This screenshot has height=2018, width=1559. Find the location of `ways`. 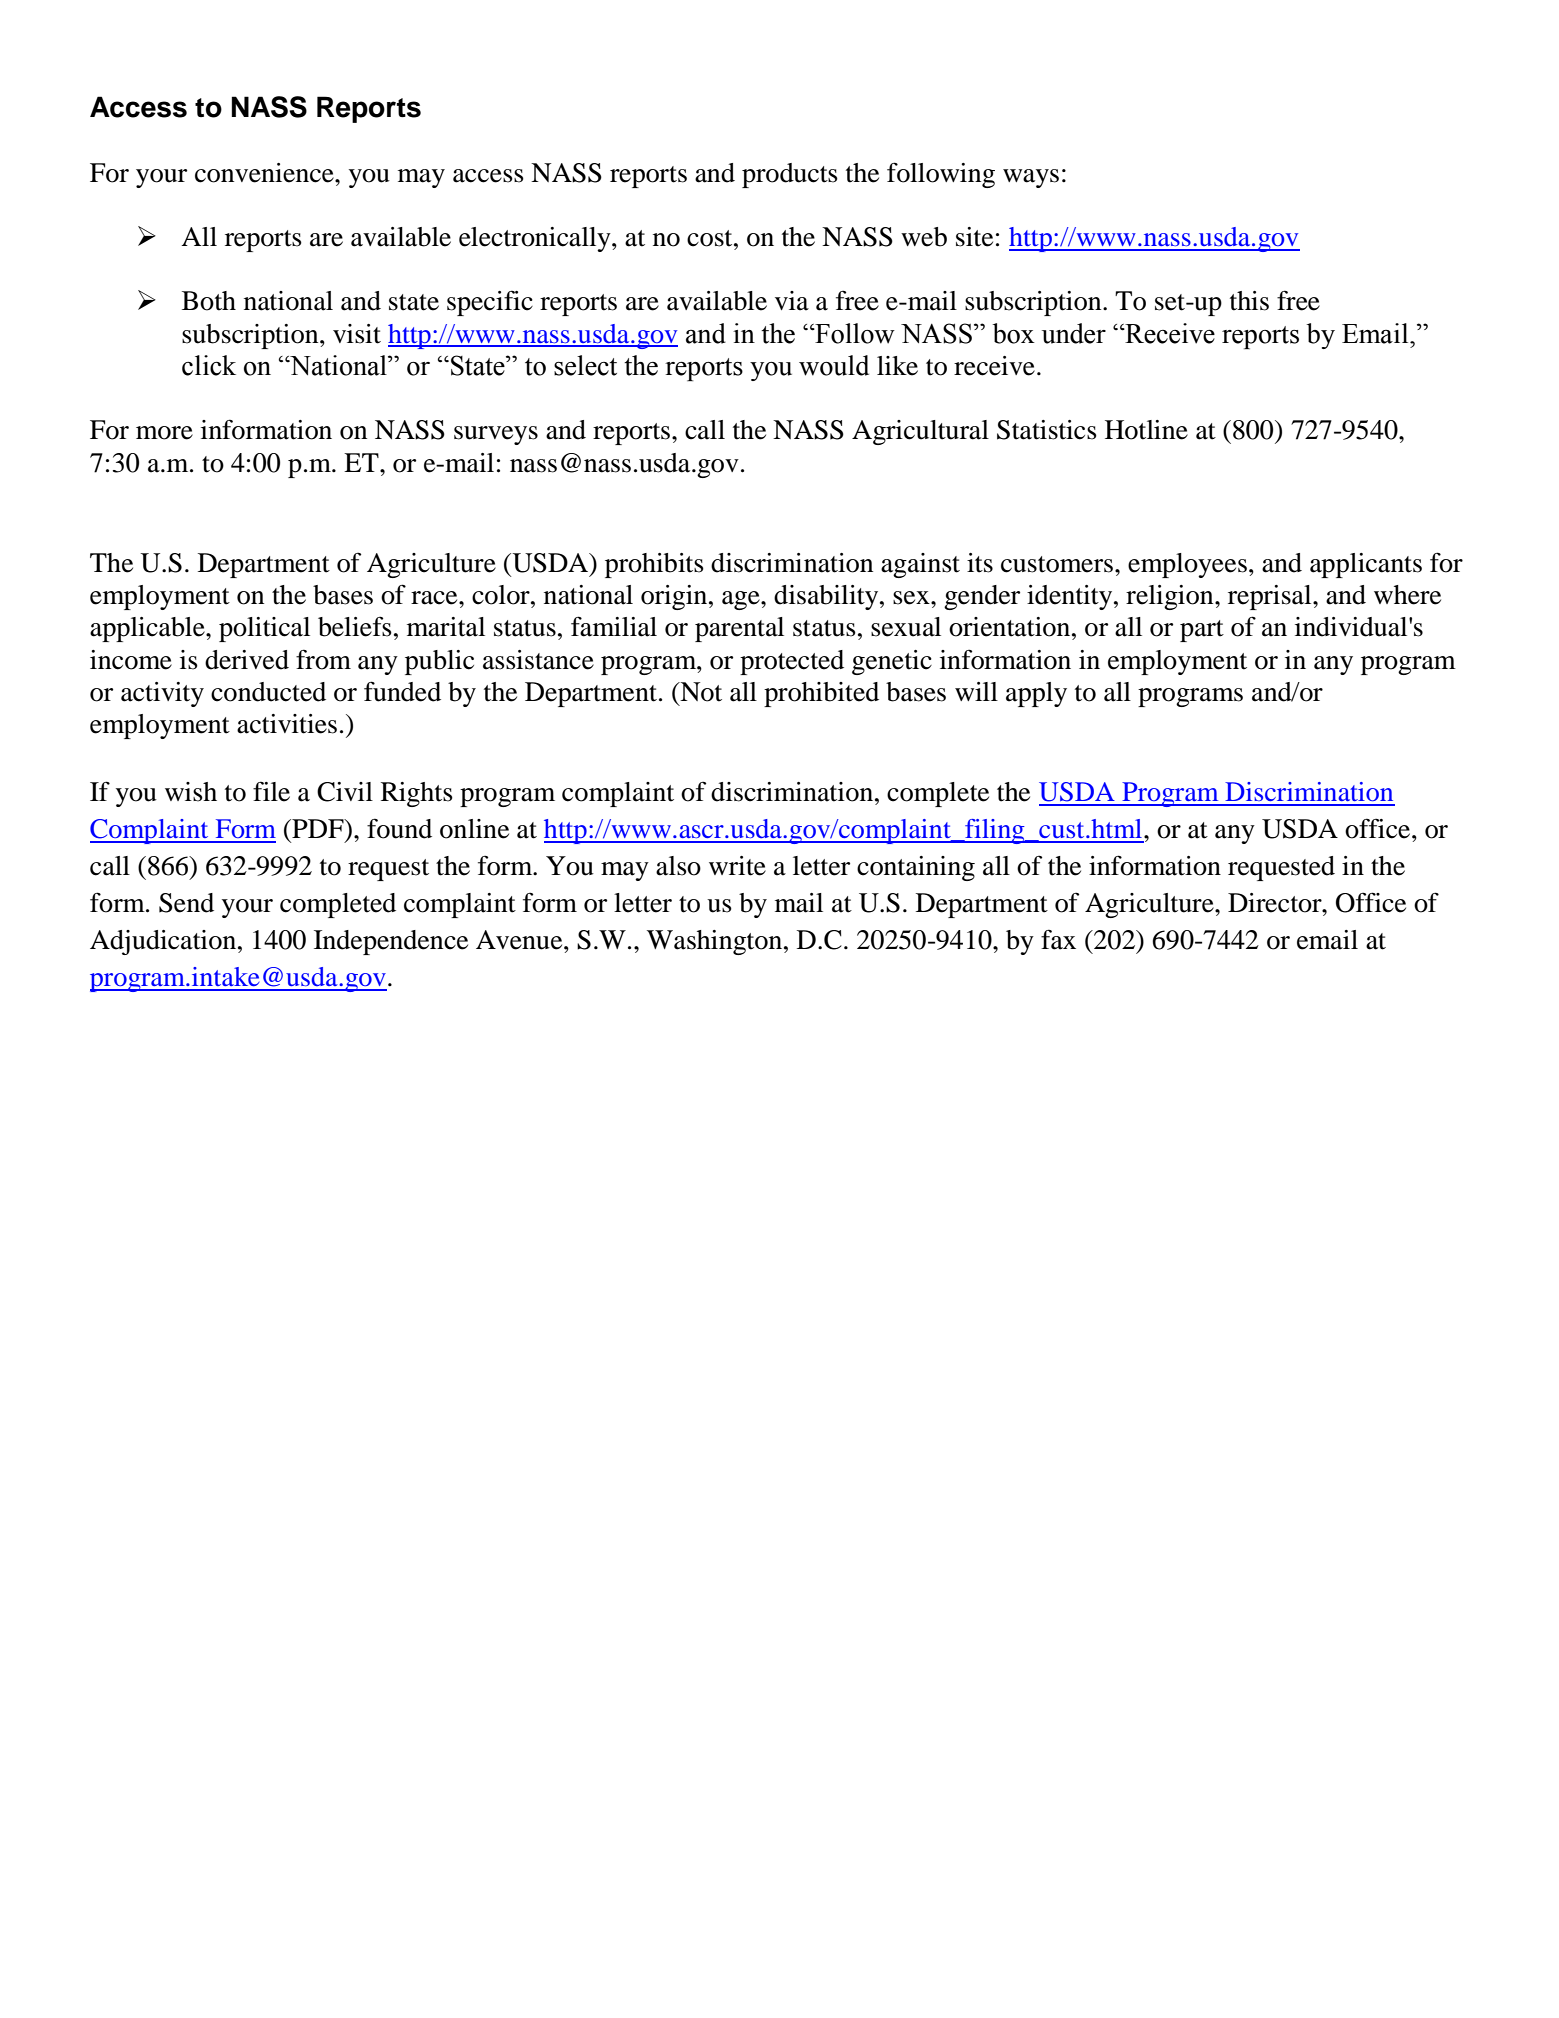

ways is located at coordinates (1031, 178).
